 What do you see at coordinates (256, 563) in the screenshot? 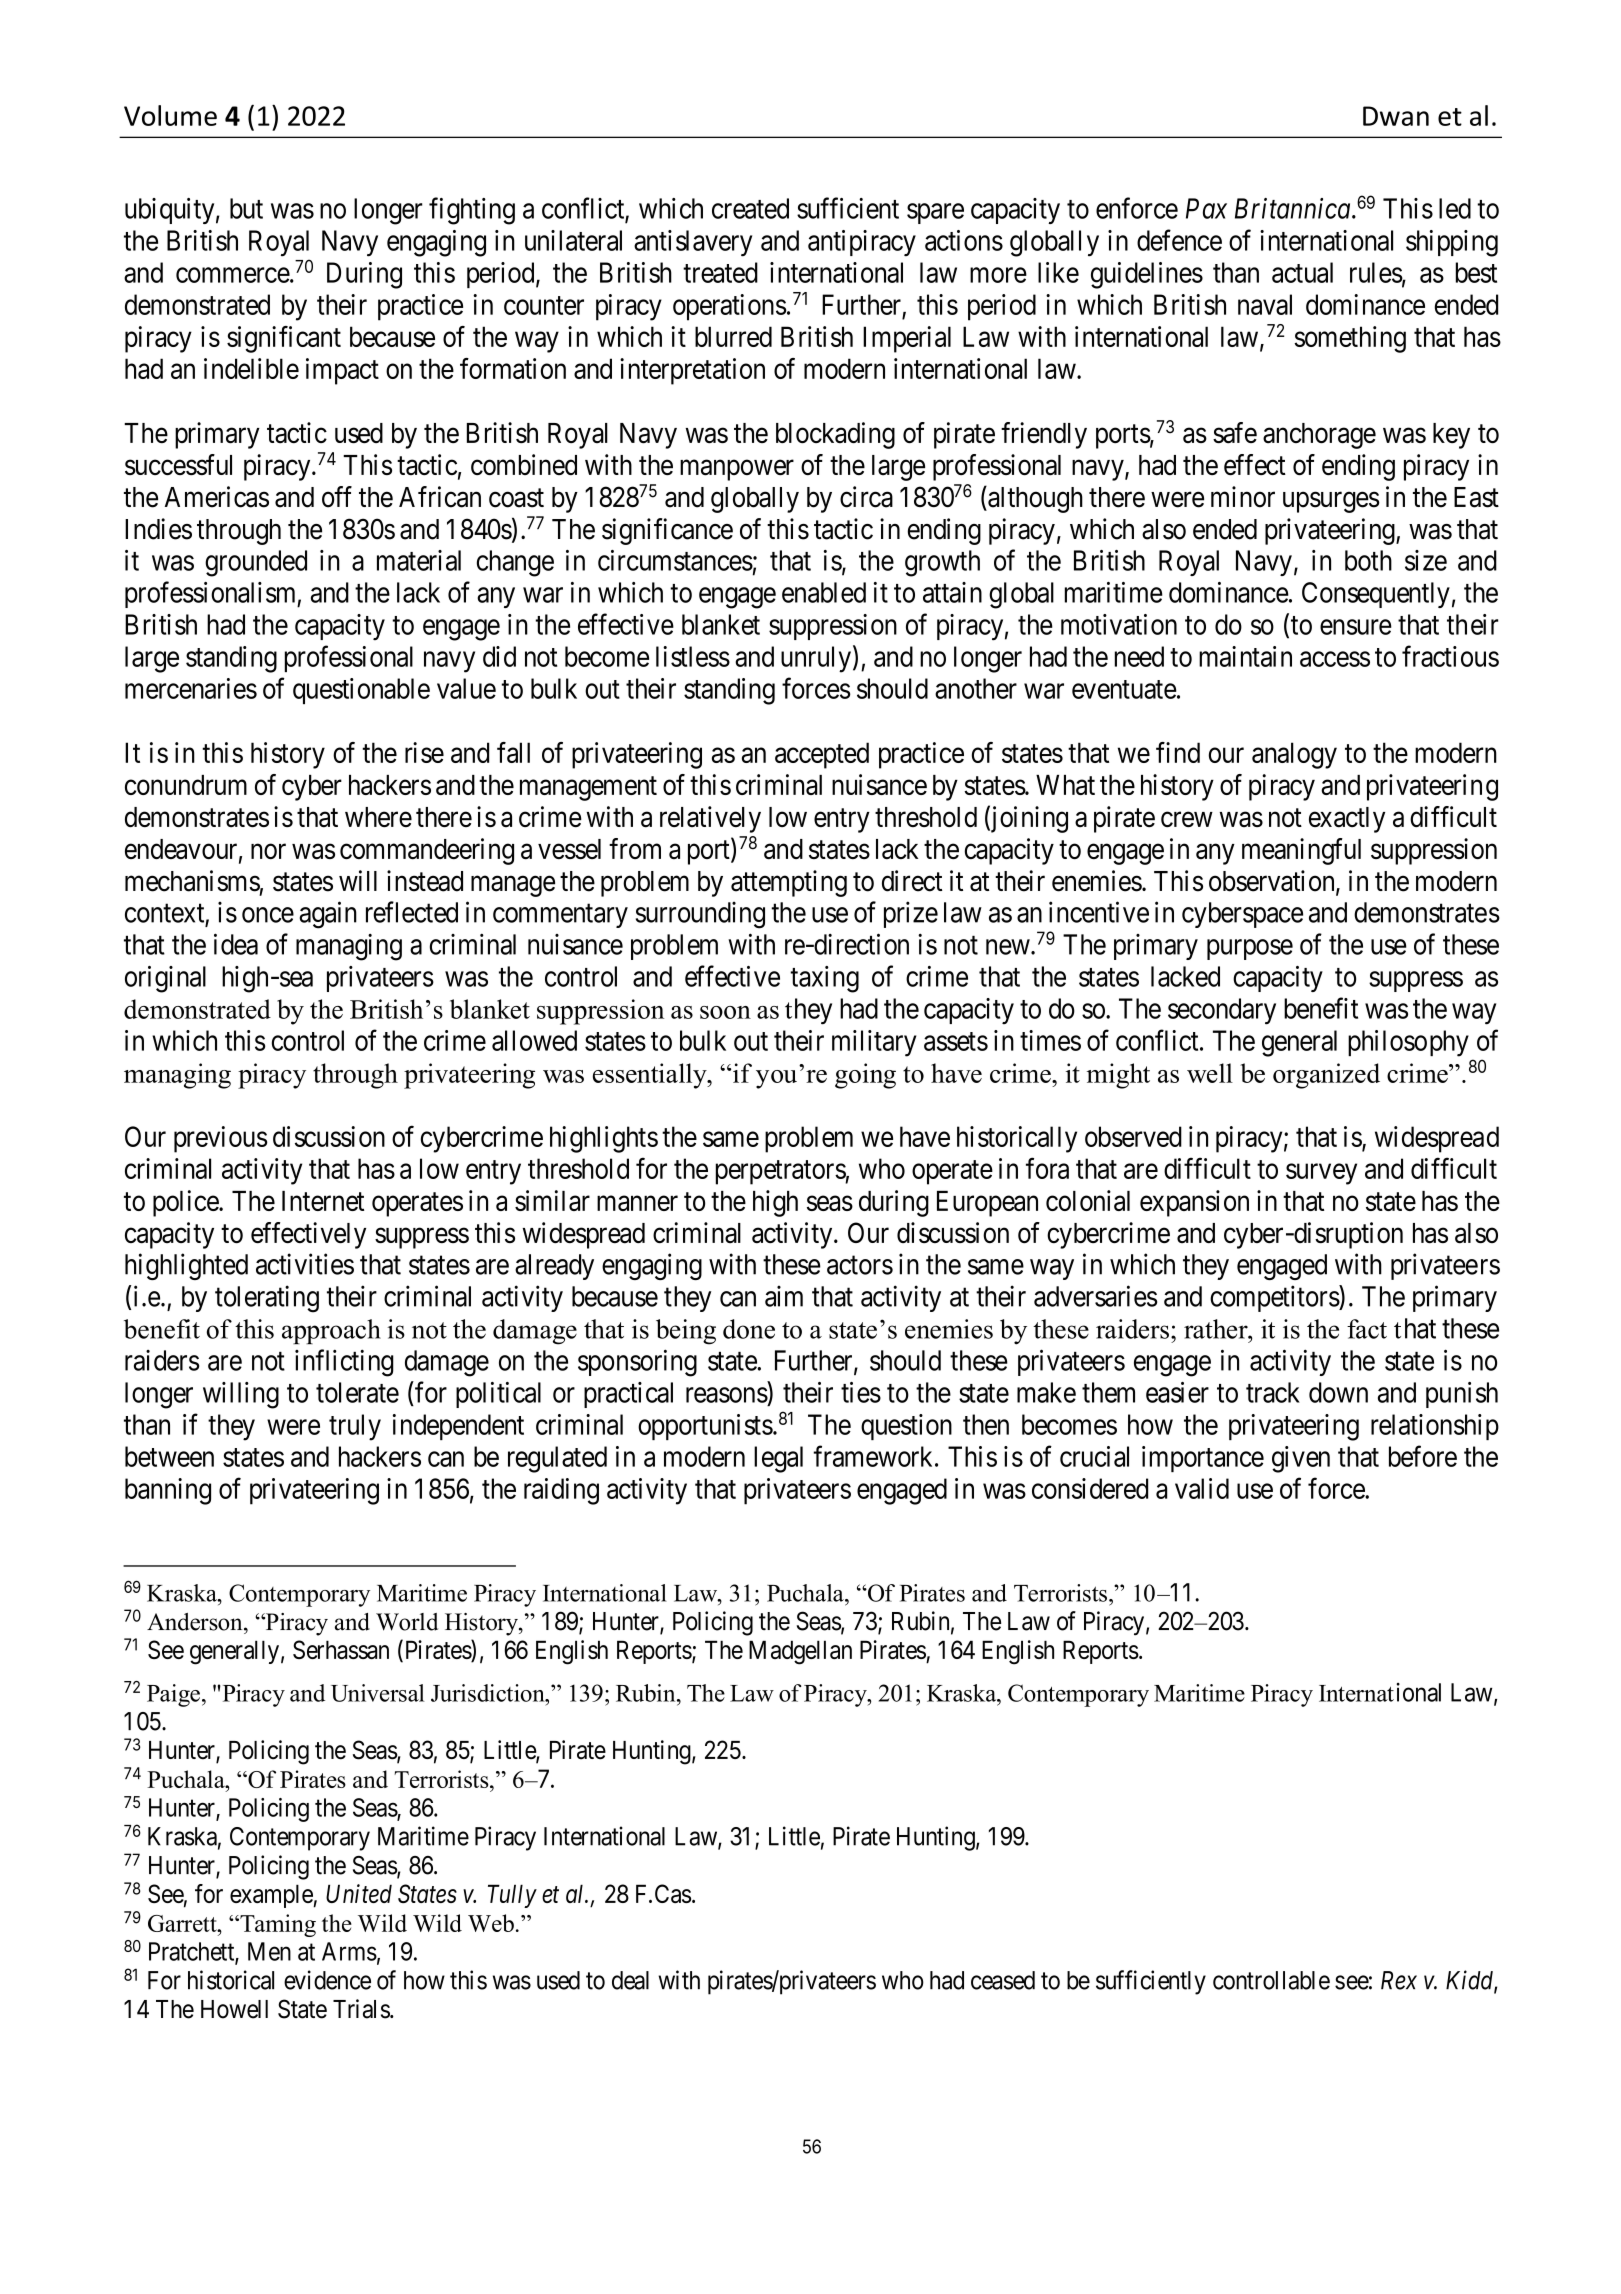
I see `grounded` at bounding box center [256, 563].
